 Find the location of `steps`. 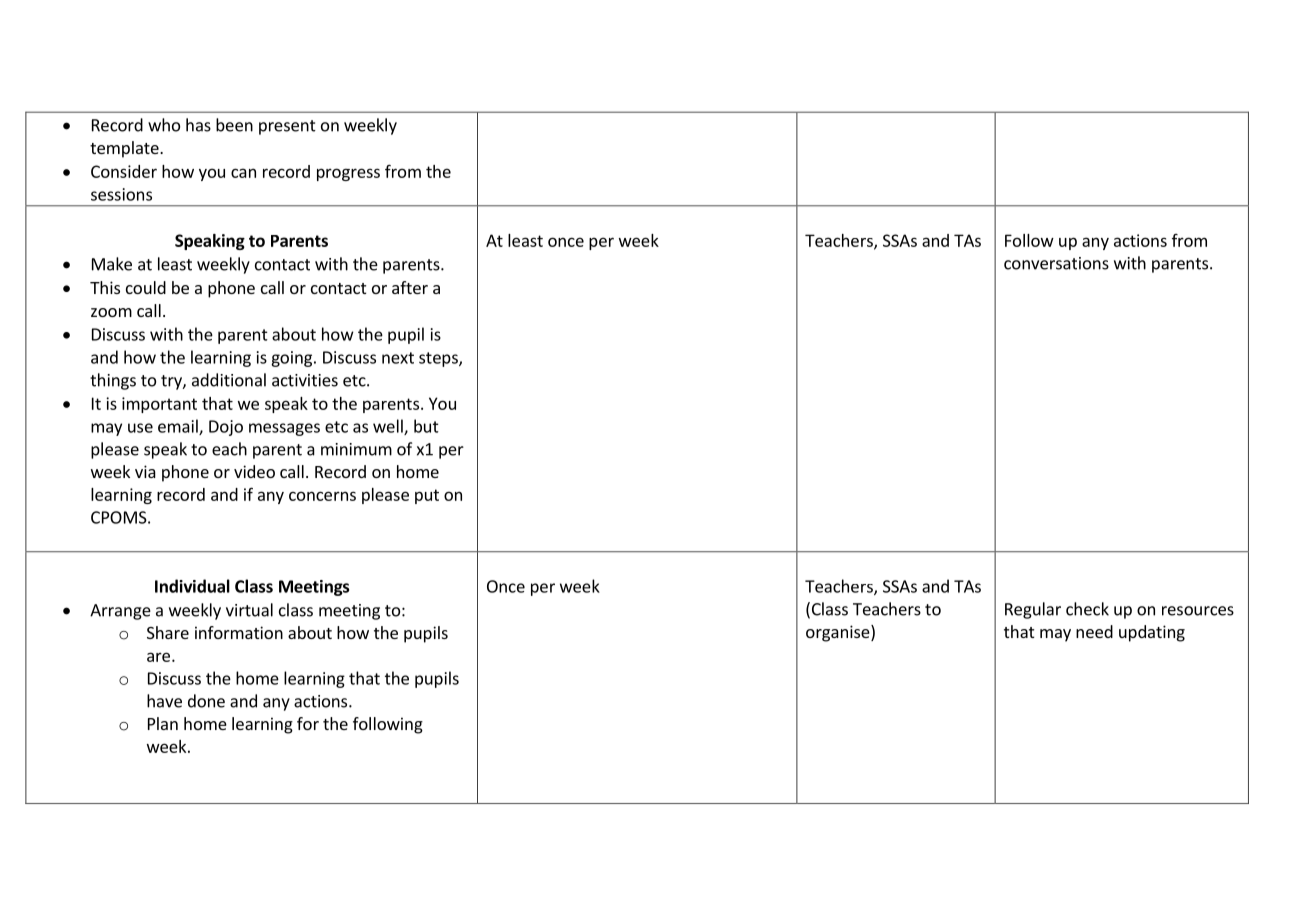

steps is located at coordinates (439, 359).
